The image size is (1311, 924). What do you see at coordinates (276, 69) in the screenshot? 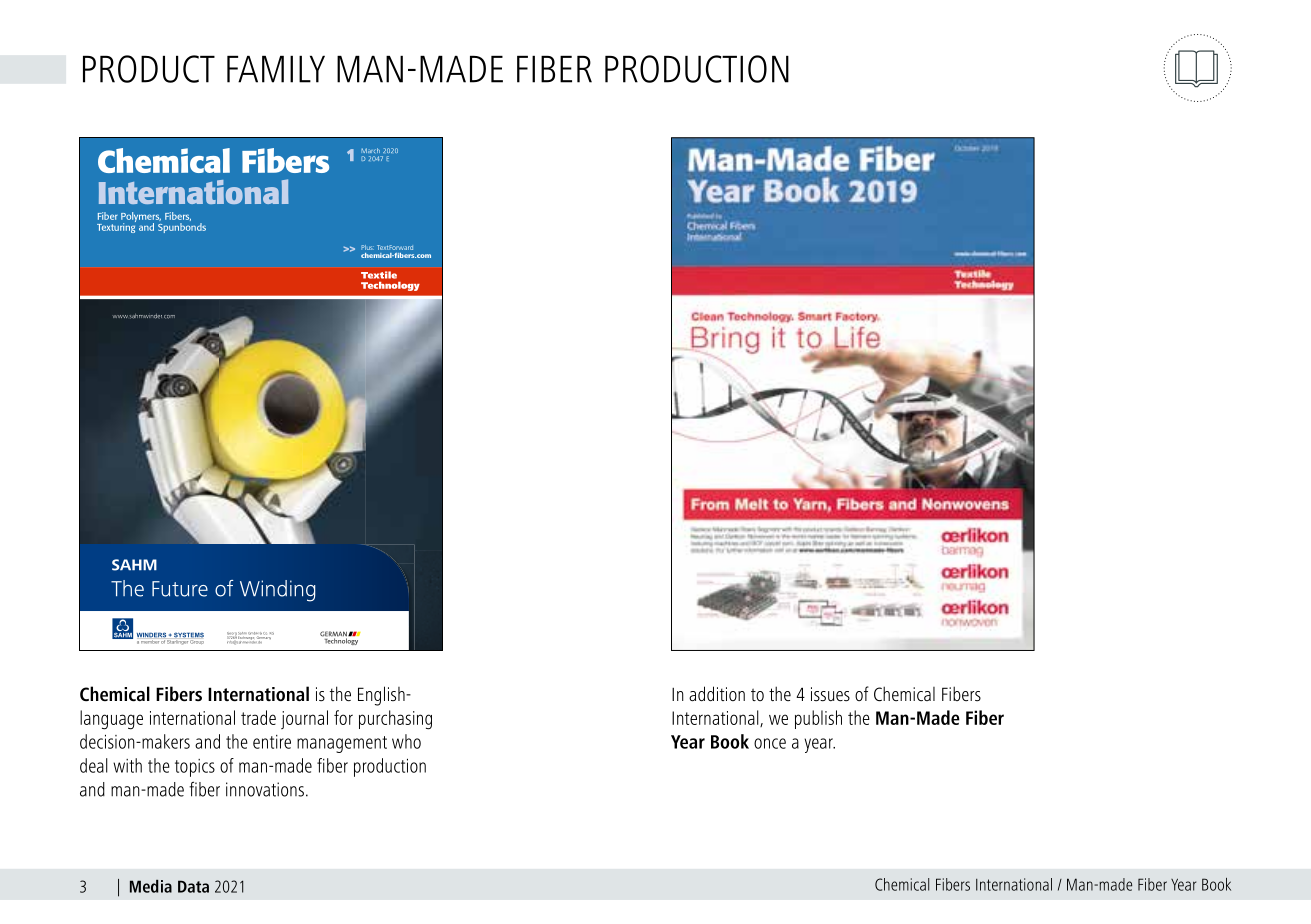
I see `FAMILY` at bounding box center [276, 69].
